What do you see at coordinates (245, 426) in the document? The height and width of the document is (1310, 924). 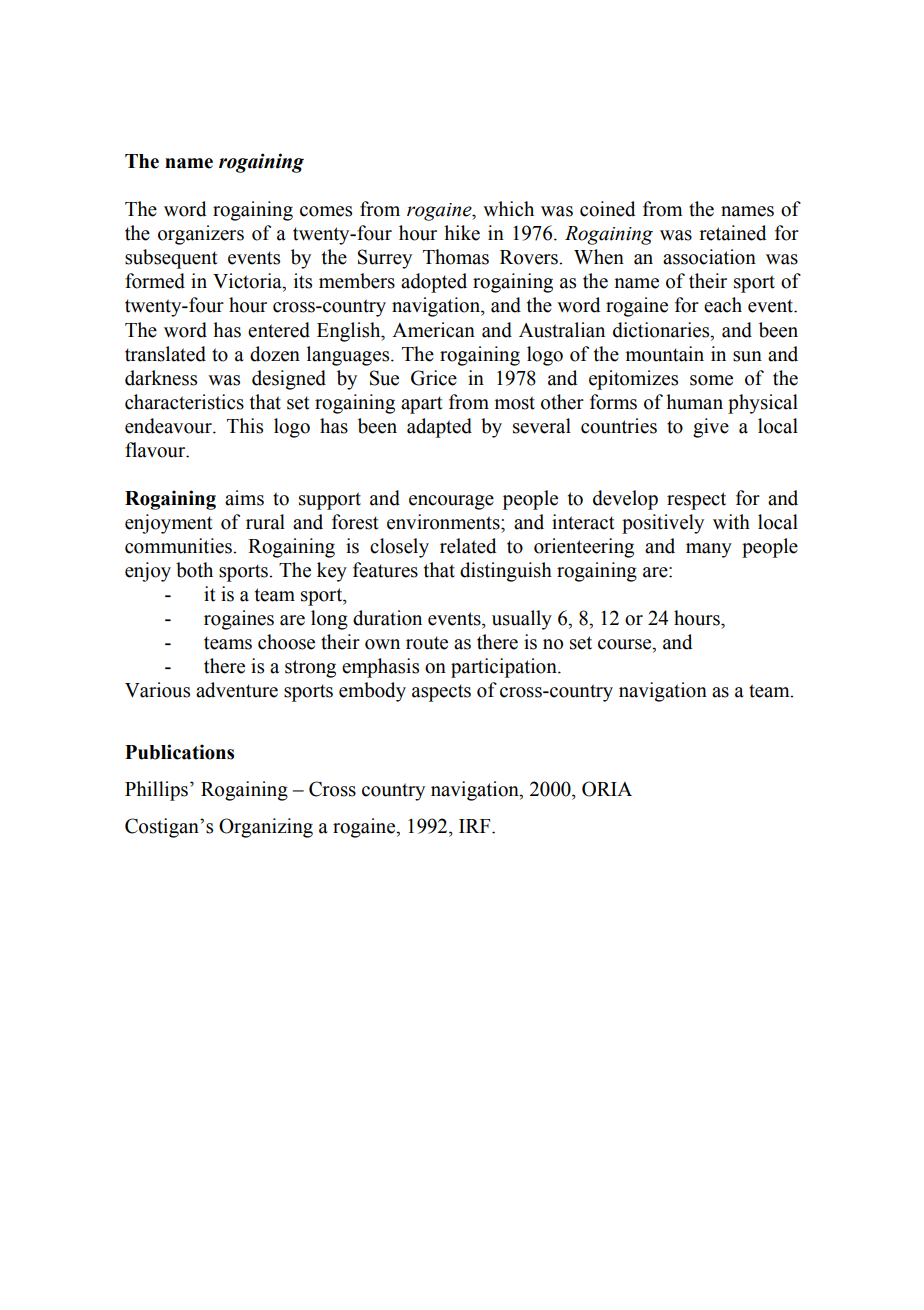 I see `This` at bounding box center [245, 426].
